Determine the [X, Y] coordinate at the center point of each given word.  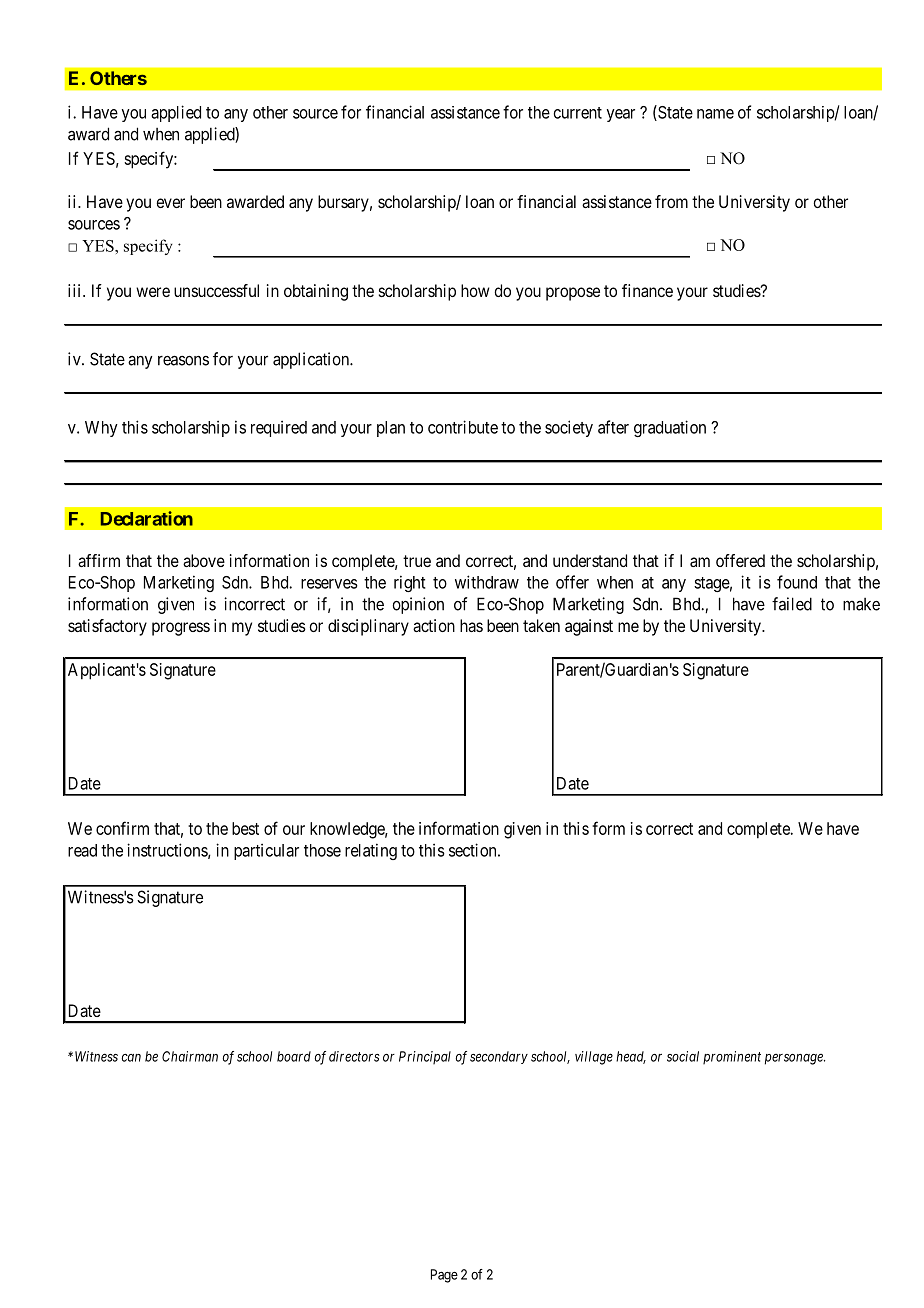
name [715, 114]
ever [170, 203]
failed [792, 604]
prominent [732, 1057]
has [471, 625]
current [578, 113]
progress [181, 629]
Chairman [190, 1056]
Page [444, 1276]
